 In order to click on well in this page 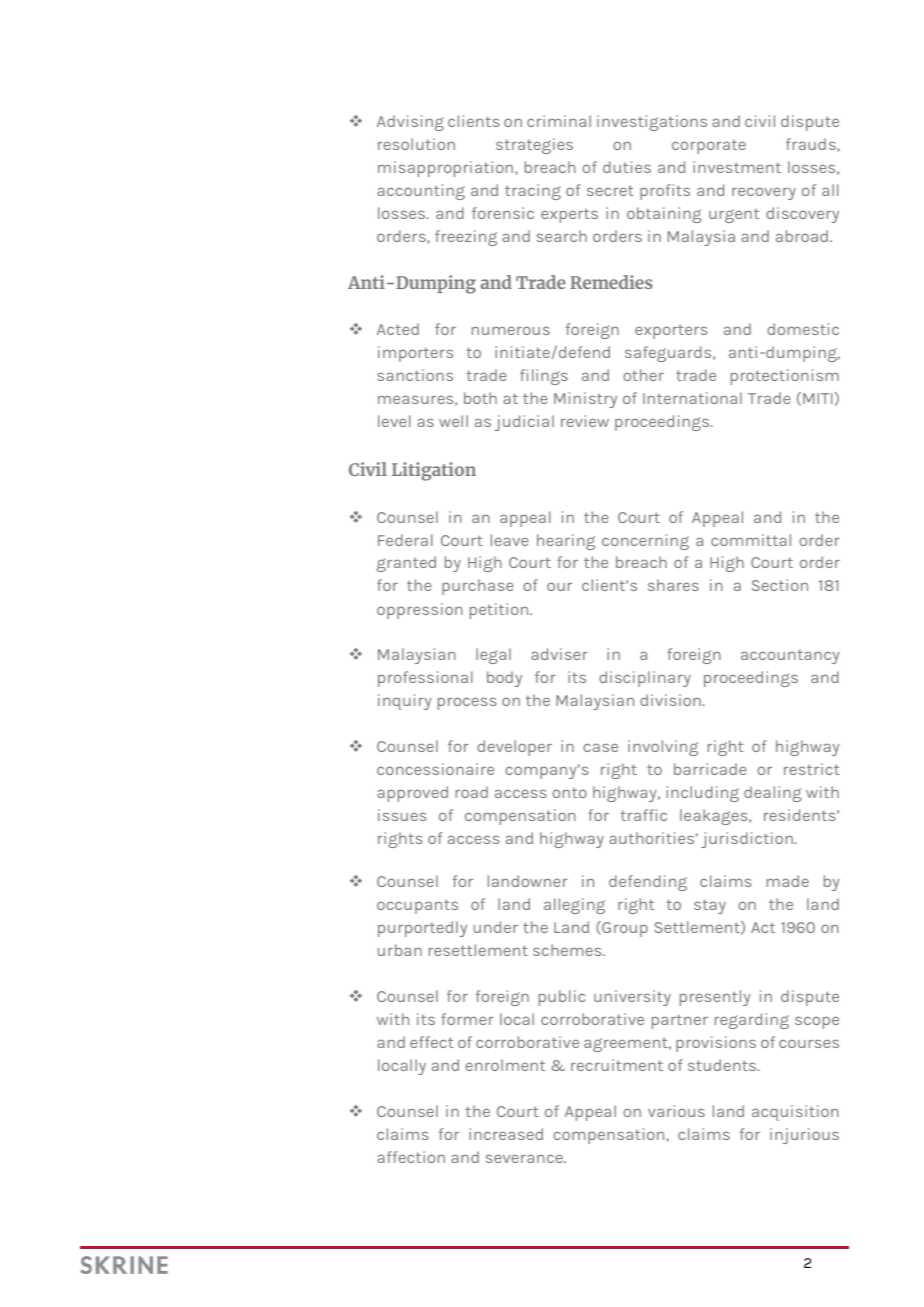, I will do `click(453, 421)`.
